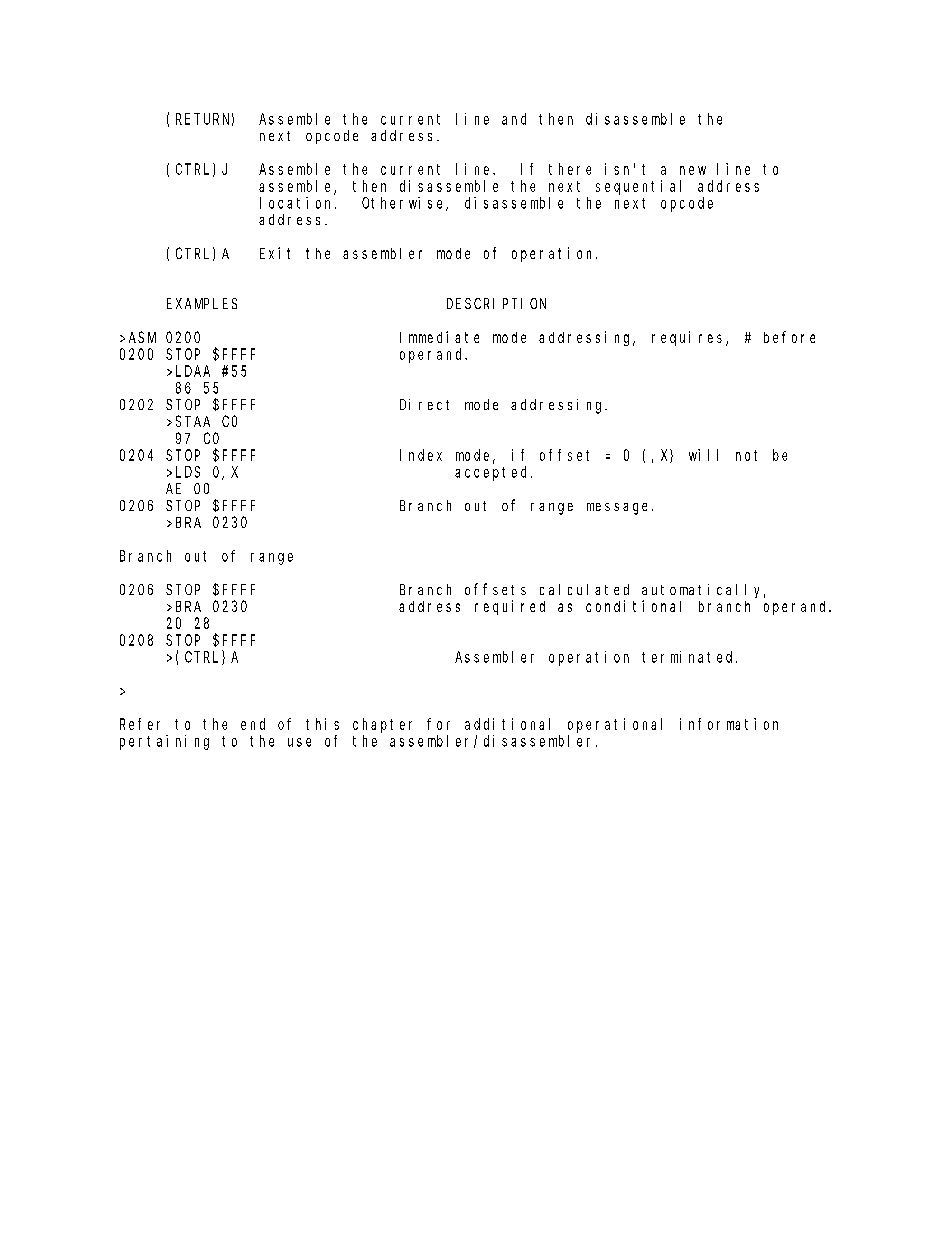 Image resolution: width=952 pixels, height=1233 pixels. Describe the element at coordinates (299, 742) in the screenshot. I see `use` at that location.
